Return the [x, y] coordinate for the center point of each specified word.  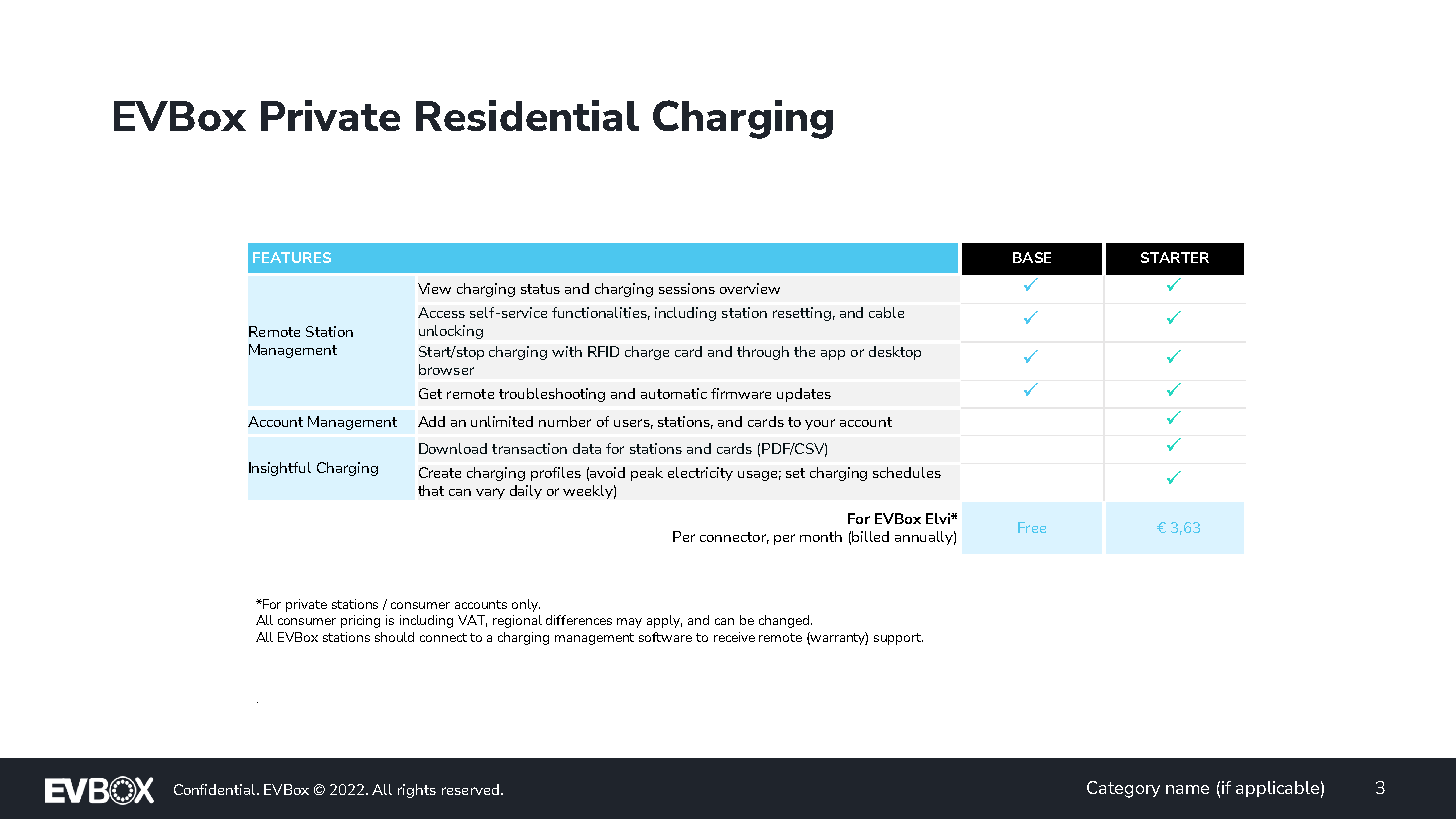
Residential [527, 115]
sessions [687, 288]
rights [417, 791]
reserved [470, 789]
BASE [1032, 257]
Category [1123, 789]
